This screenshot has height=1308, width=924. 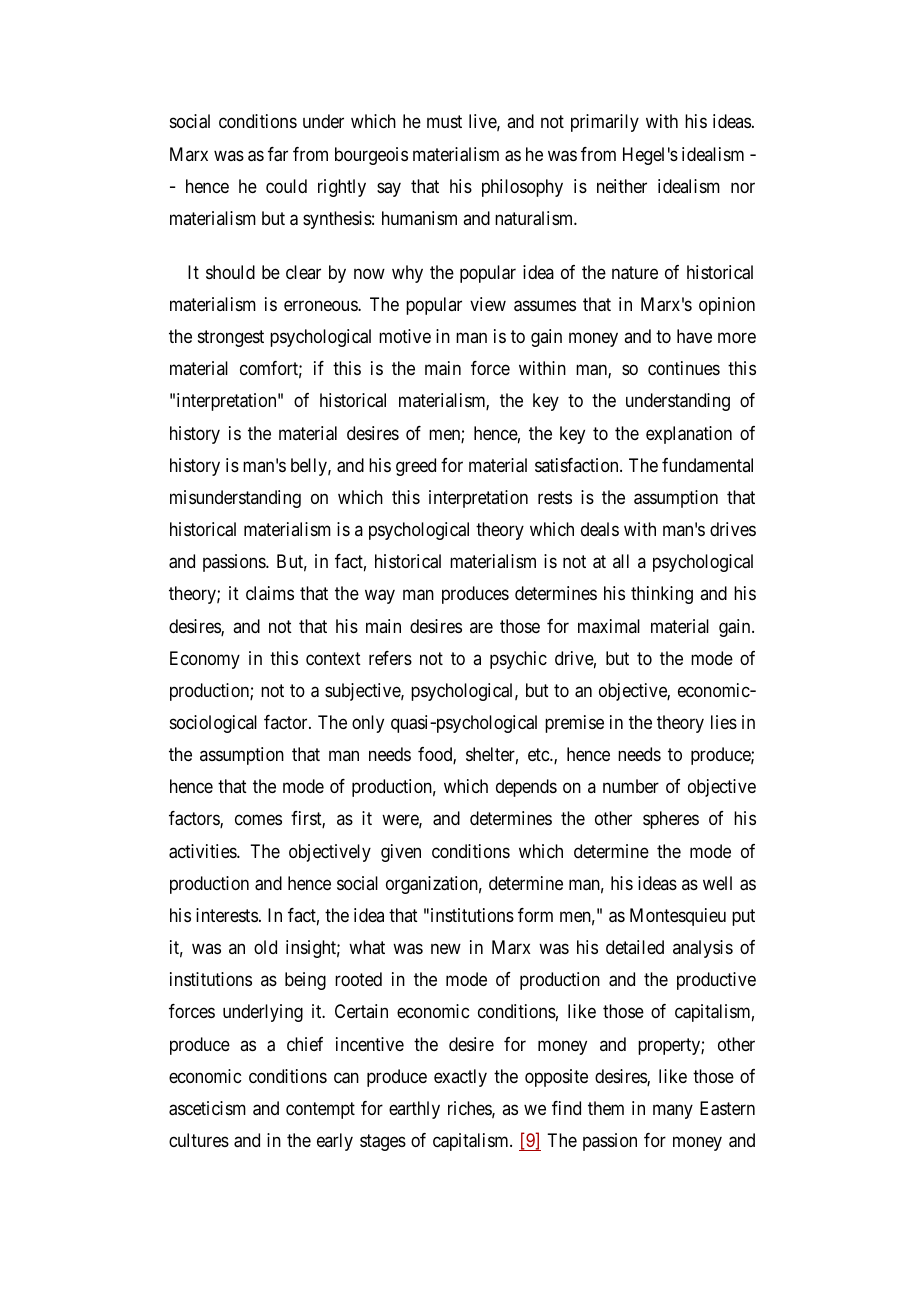 What do you see at coordinates (278, 154) in the screenshot?
I see `far` at bounding box center [278, 154].
